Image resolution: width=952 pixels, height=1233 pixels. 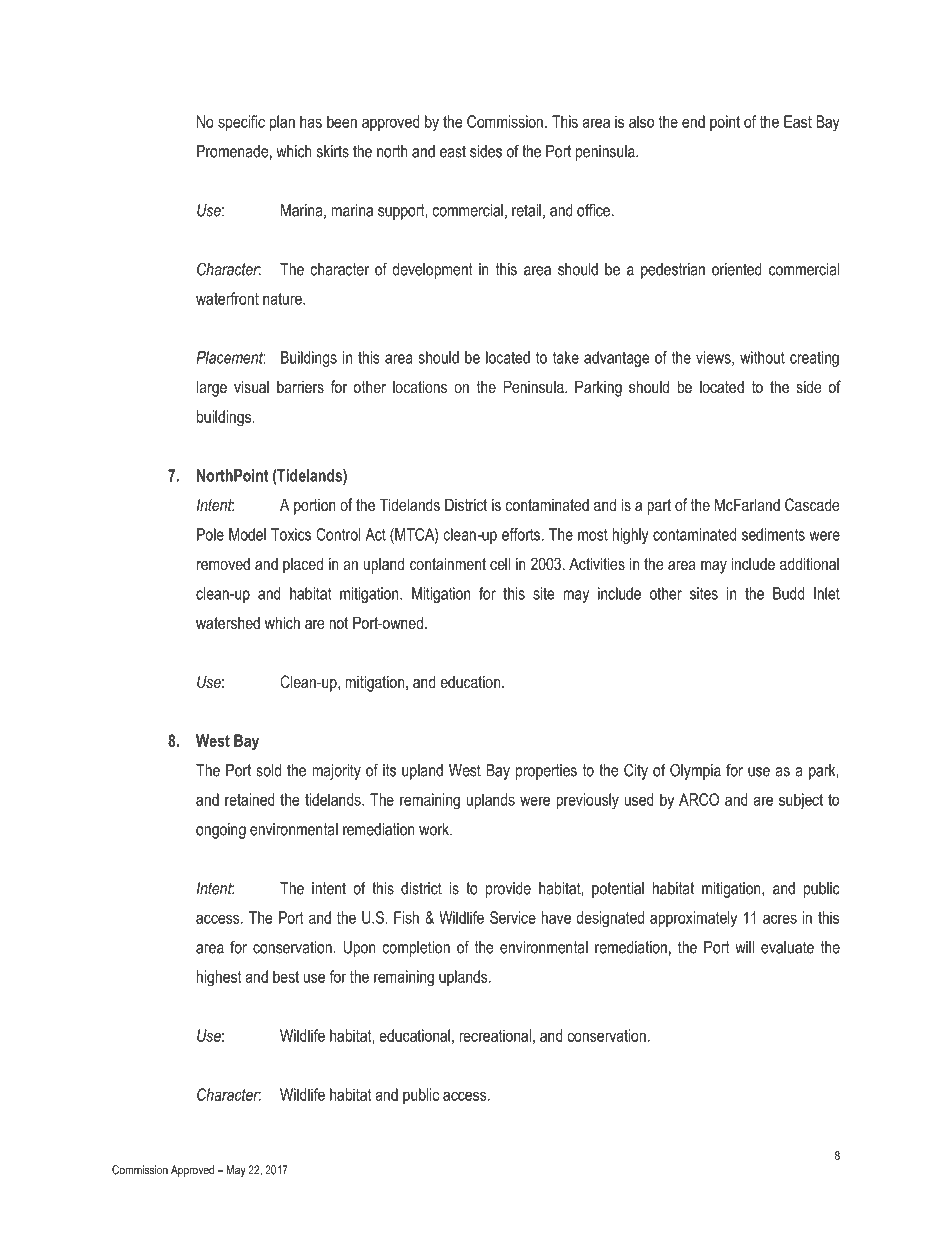 What do you see at coordinates (495, 1035) in the document?
I see `recreational` at bounding box center [495, 1035].
